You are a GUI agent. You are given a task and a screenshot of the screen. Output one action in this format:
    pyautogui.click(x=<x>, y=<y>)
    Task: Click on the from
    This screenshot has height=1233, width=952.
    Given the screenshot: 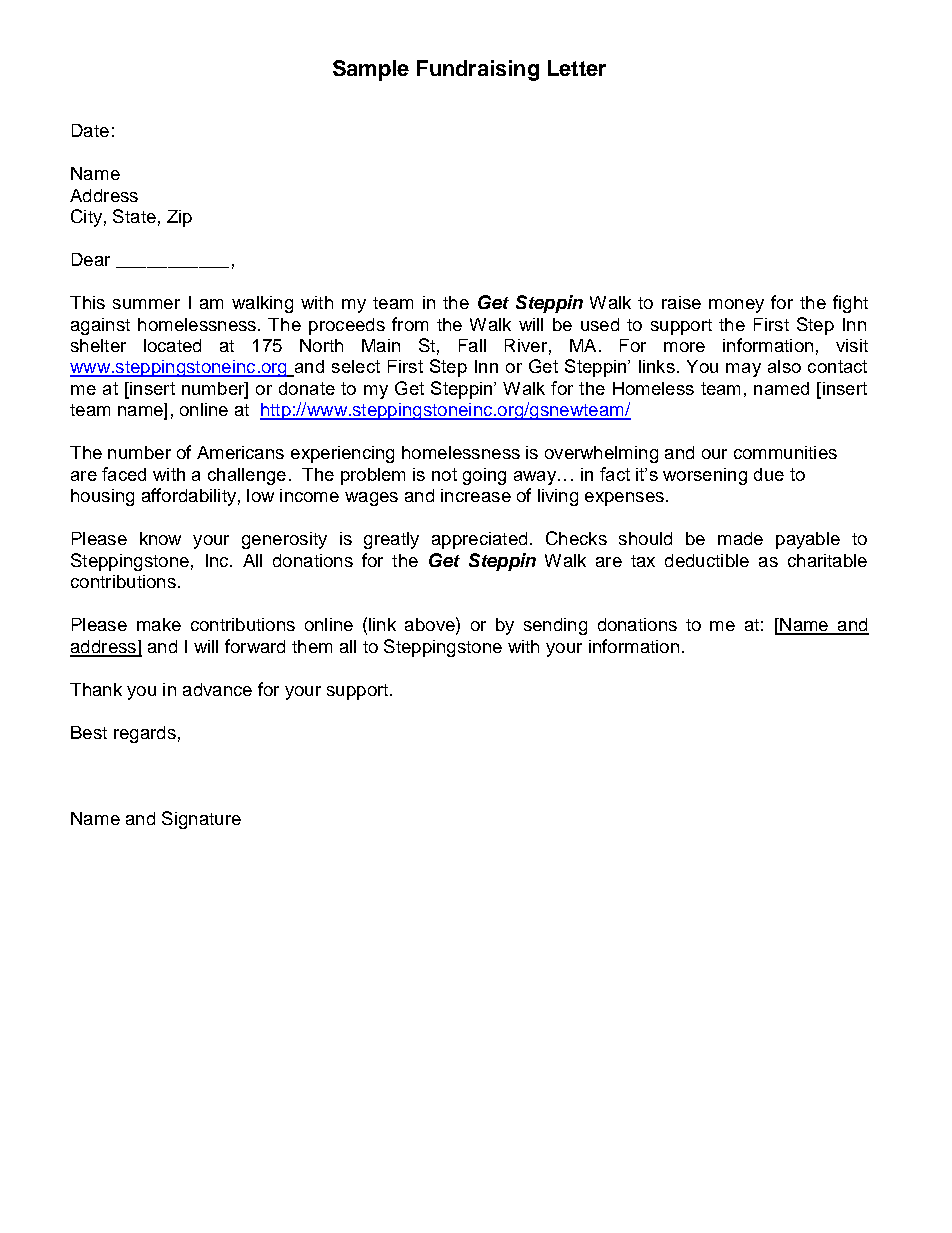 What is the action you would take?
    pyautogui.click(x=410, y=324)
